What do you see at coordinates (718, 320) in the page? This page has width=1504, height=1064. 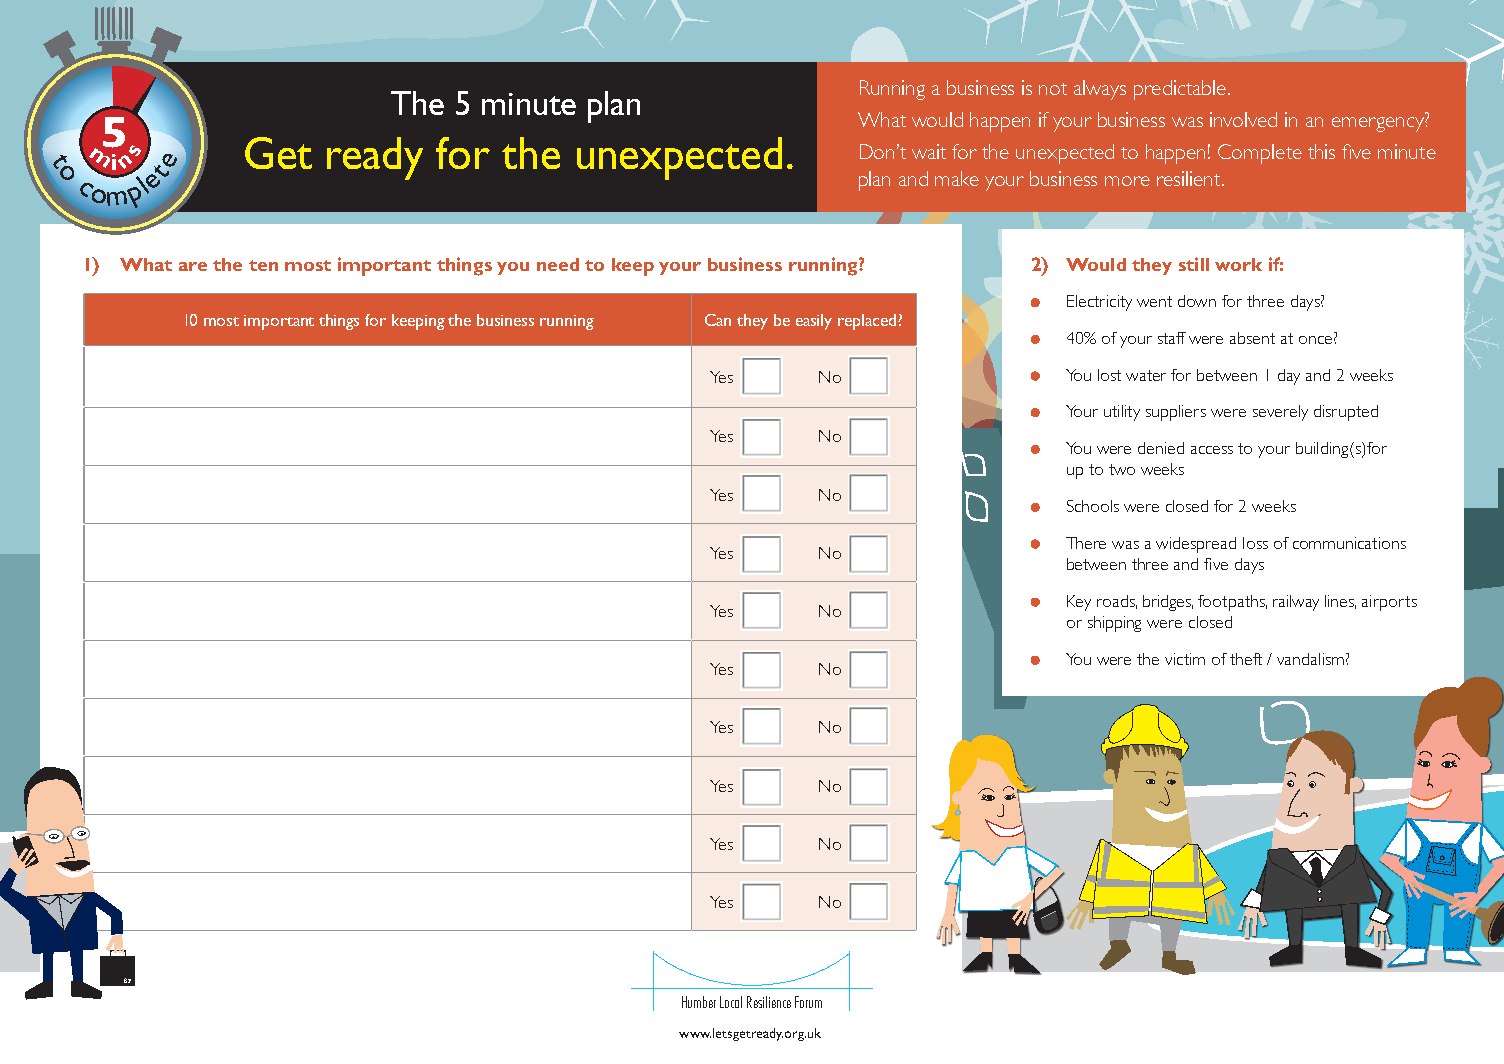 I see `Can` at bounding box center [718, 320].
